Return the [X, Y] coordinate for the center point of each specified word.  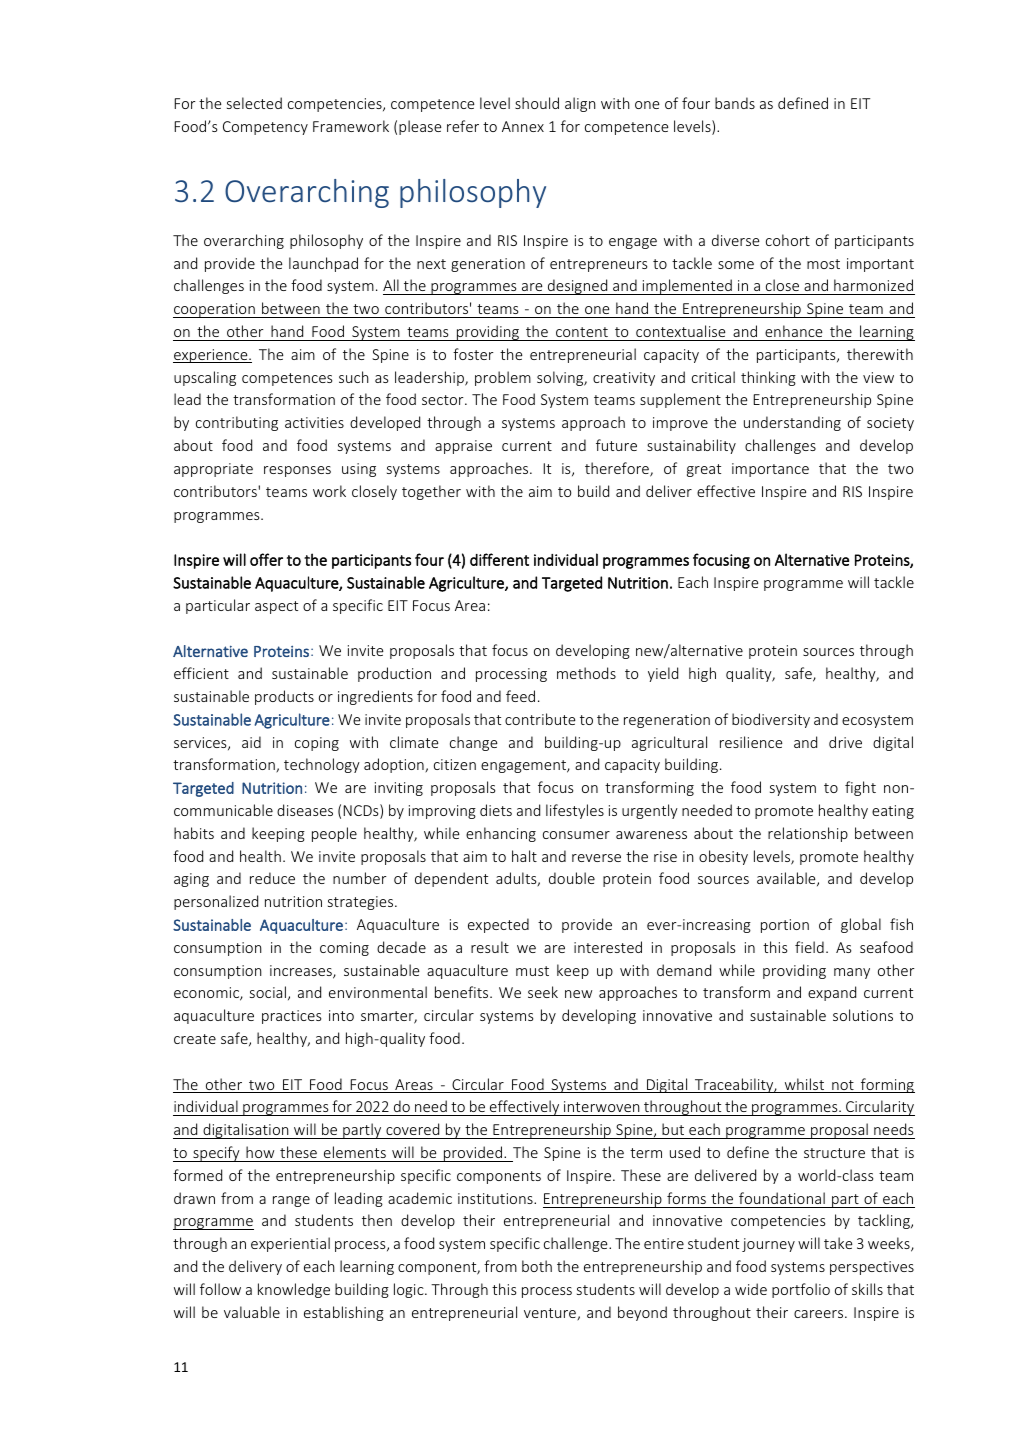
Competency [265, 128]
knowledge [294, 1290]
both [537, 1266]
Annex [523, 126]
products [284, 697]
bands [735, 103]
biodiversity [771, 720]
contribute [540, 719]
